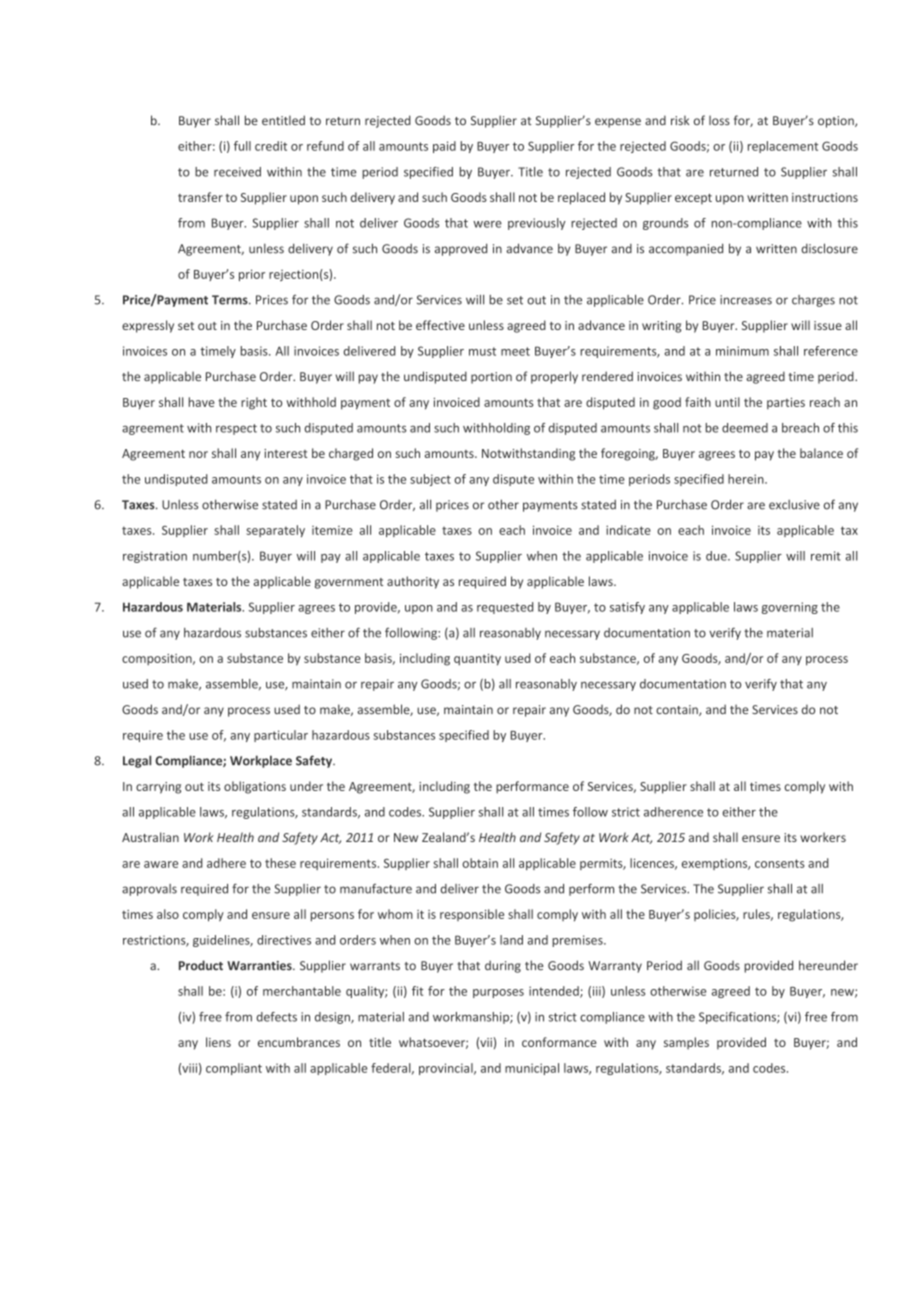  Describe the element at coordinates (477, 660) in the document. I see `quantity` at that location.
